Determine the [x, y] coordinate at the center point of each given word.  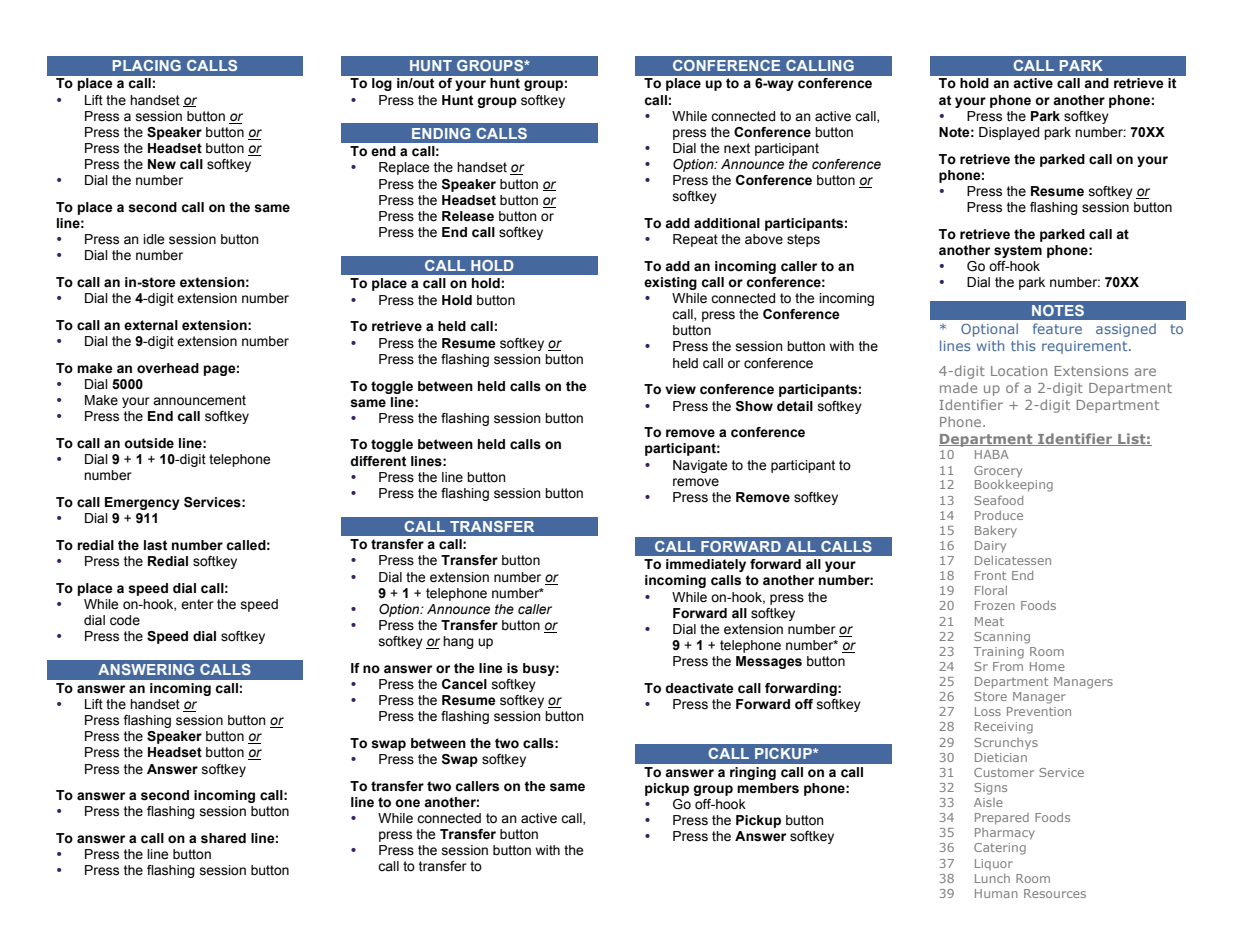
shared [223, 838]
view [680, 389]
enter [197, 604]
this [1023, 345]
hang [458, 642]
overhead [168, 368]
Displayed [1009, 133]
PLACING [147, 65]
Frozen [995, 605]
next [737, 148]
